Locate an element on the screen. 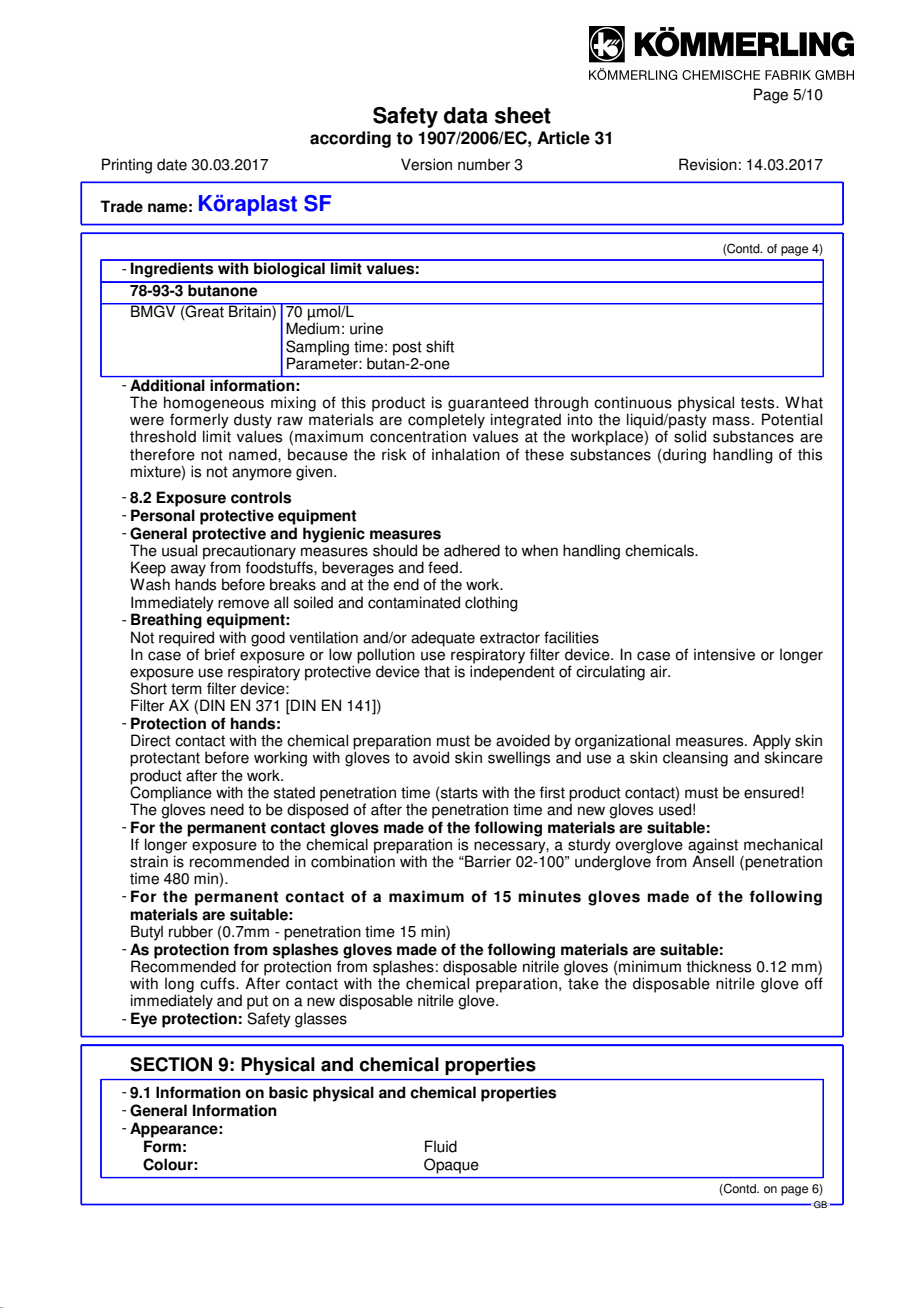 This screenshot has height=1308, width=924. therefore is located at coordinates (162, 454).
